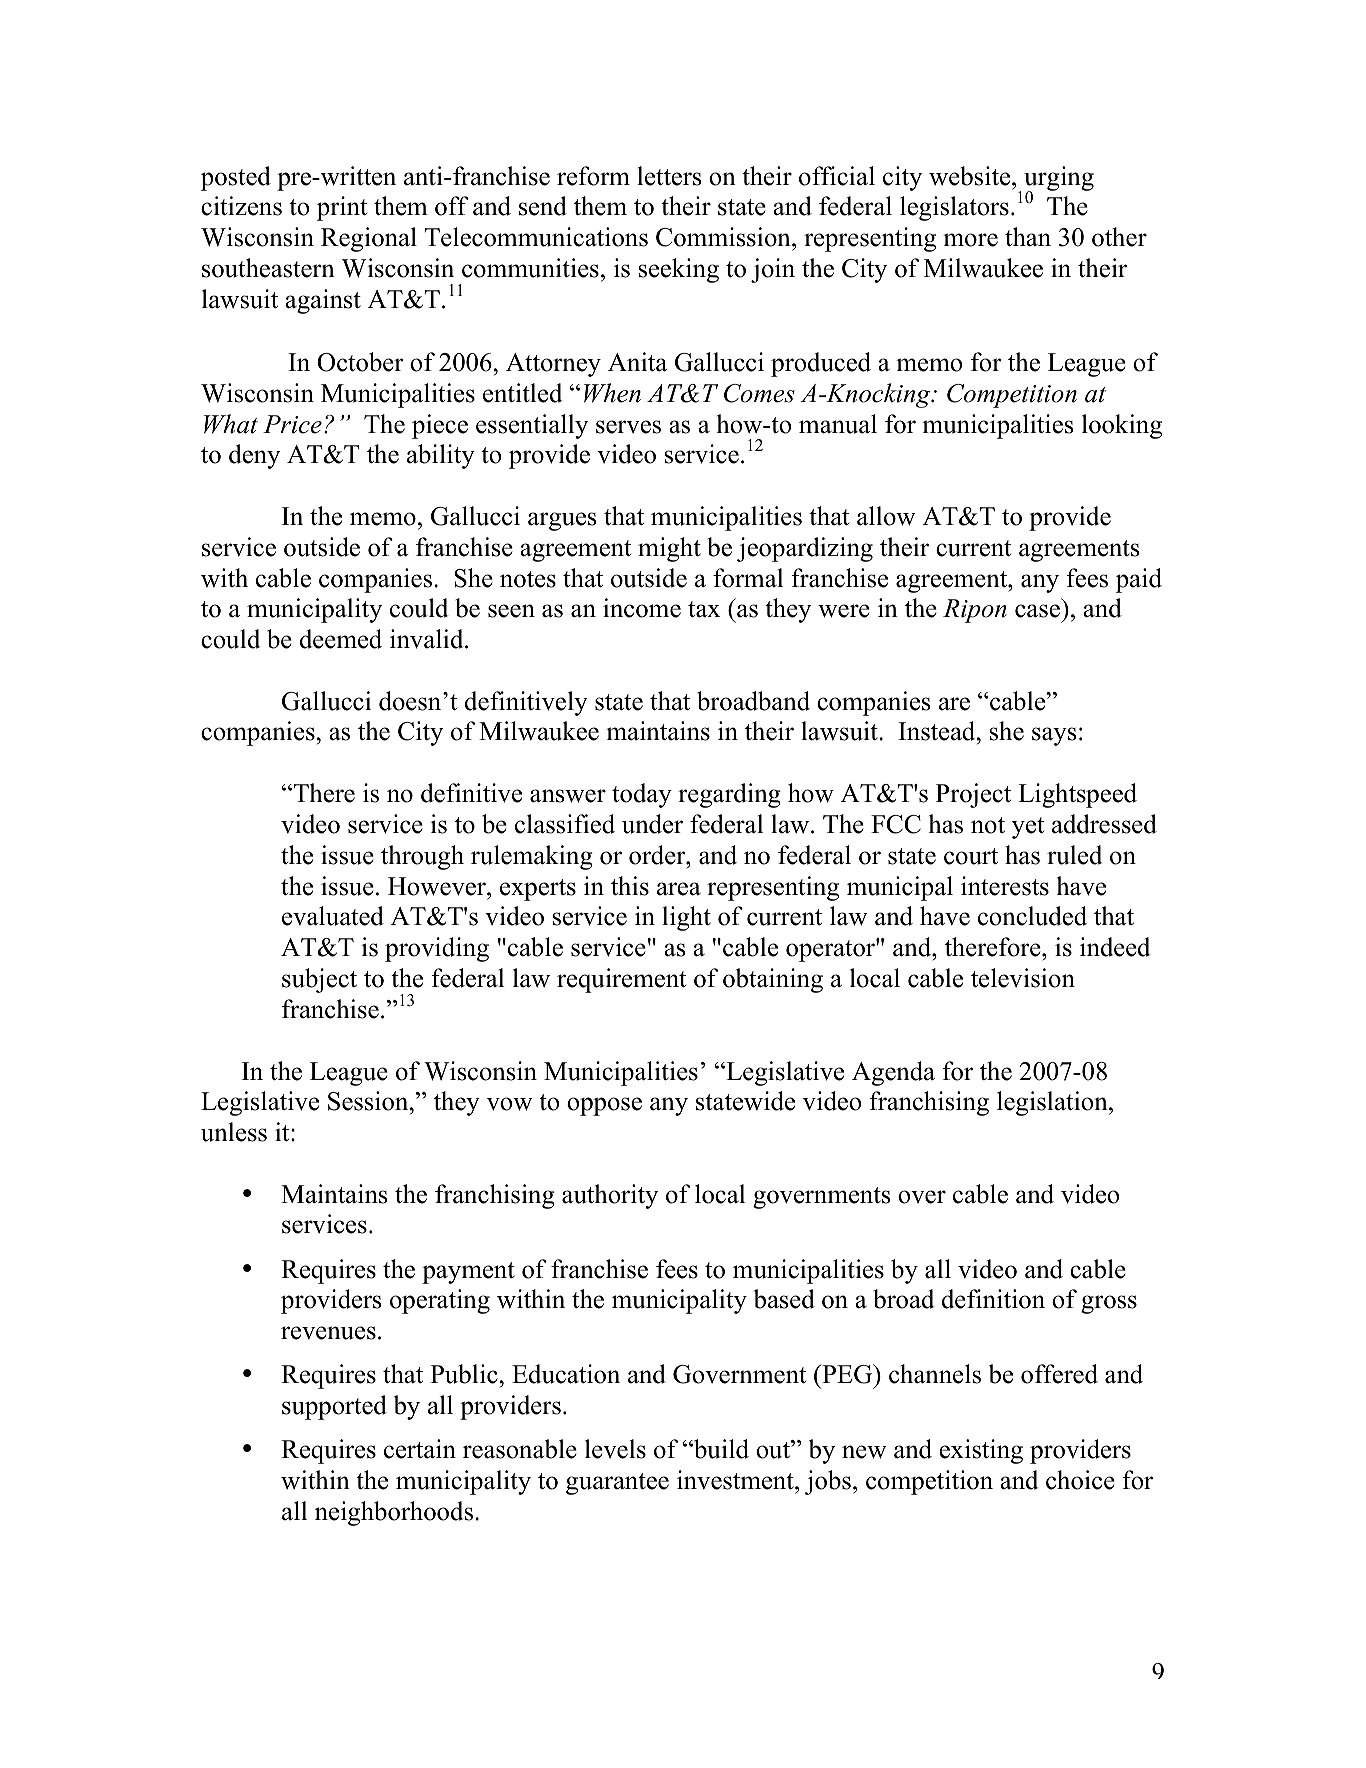 The height and width of the page is (1768, 1366). What do you see at coordinates (724, 238) in the page?
I see `Commission` at bounding box center [724, 238].
